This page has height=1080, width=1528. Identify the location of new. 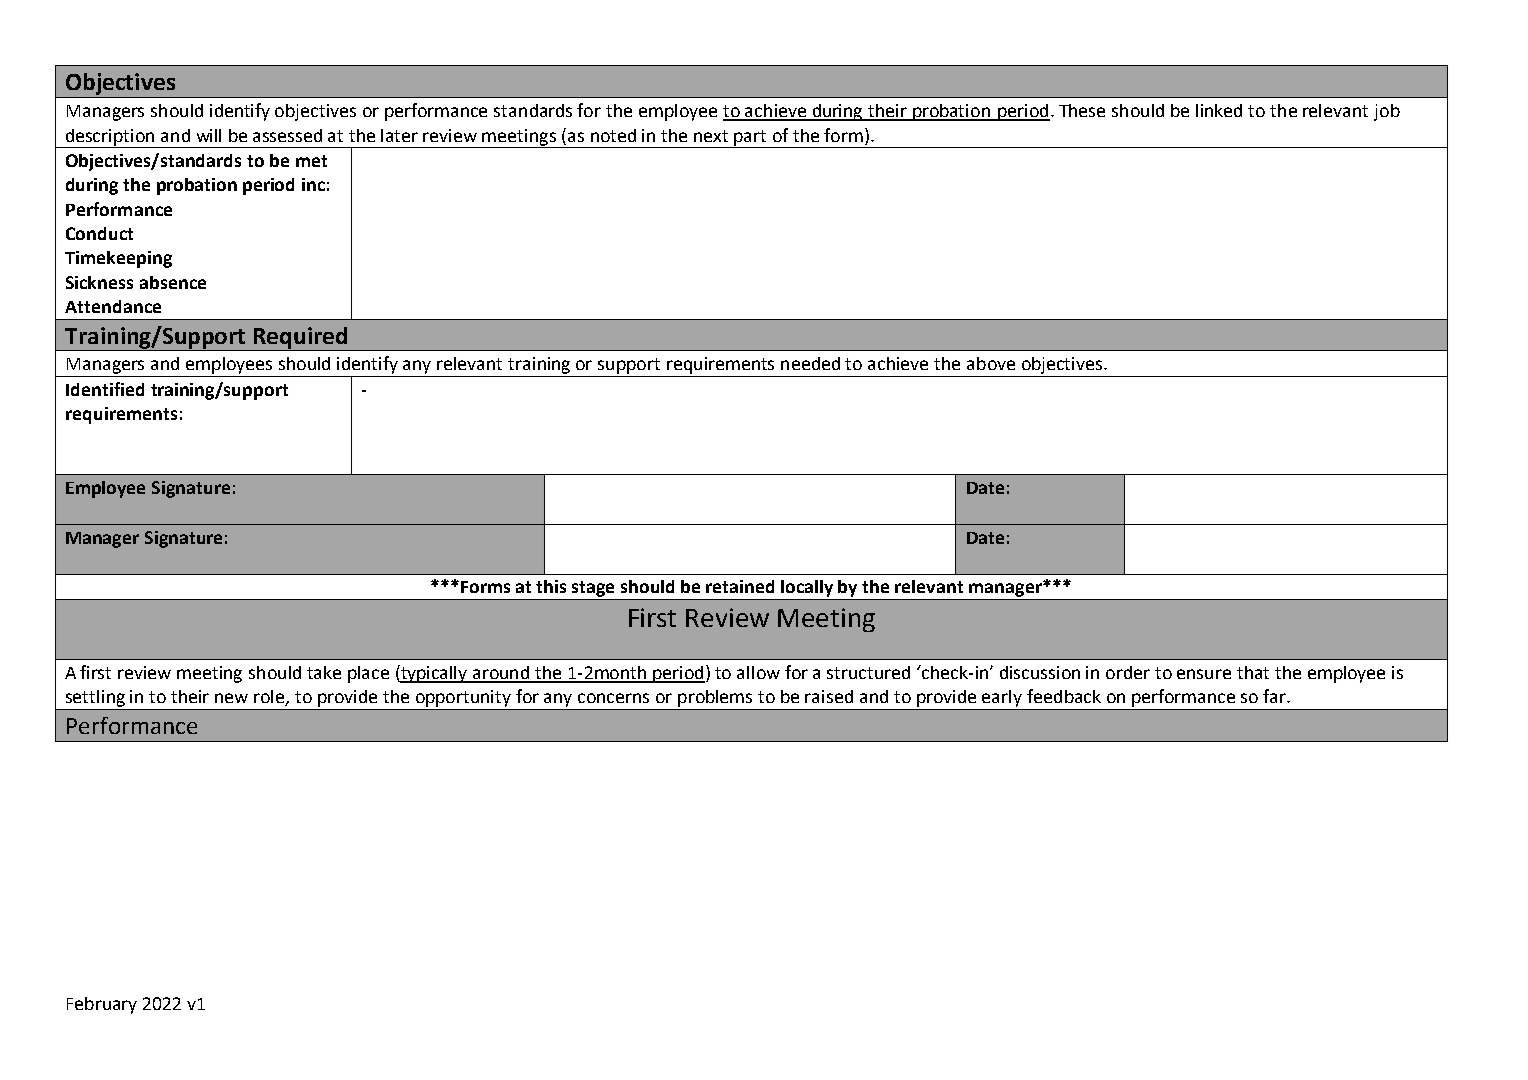
(231, 698).
